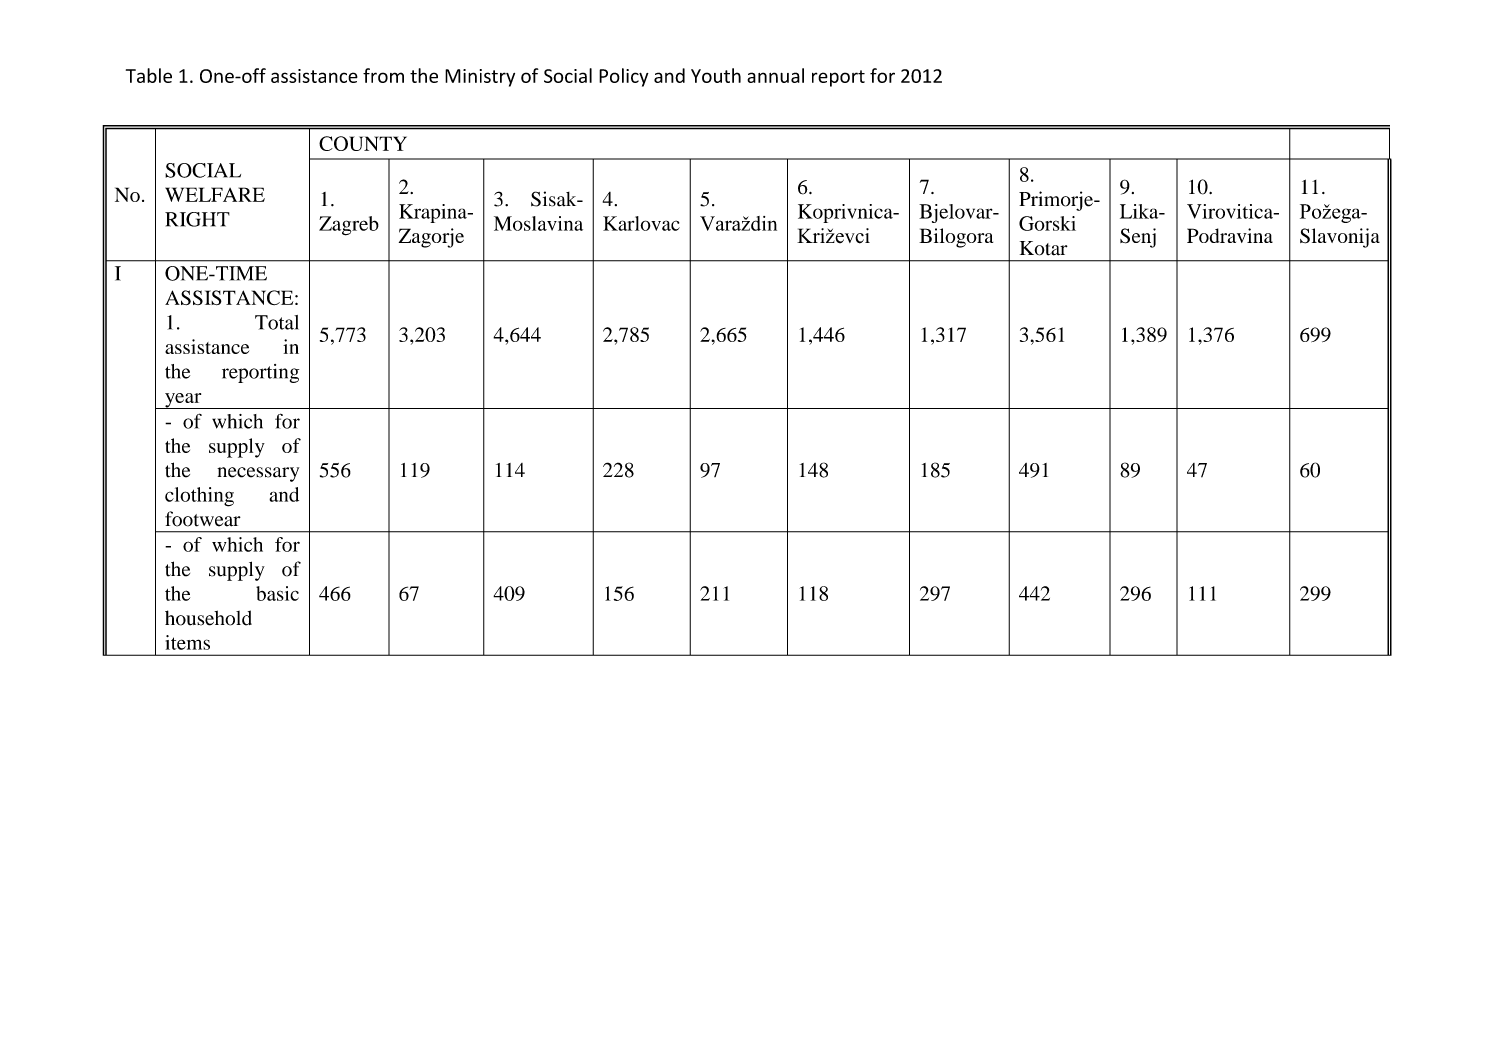 This screenshot has width=1494, height=1056. What do you see at coordinates (208, 618) in the screenshot?
I see `household` at bounding box center [208, 618].
